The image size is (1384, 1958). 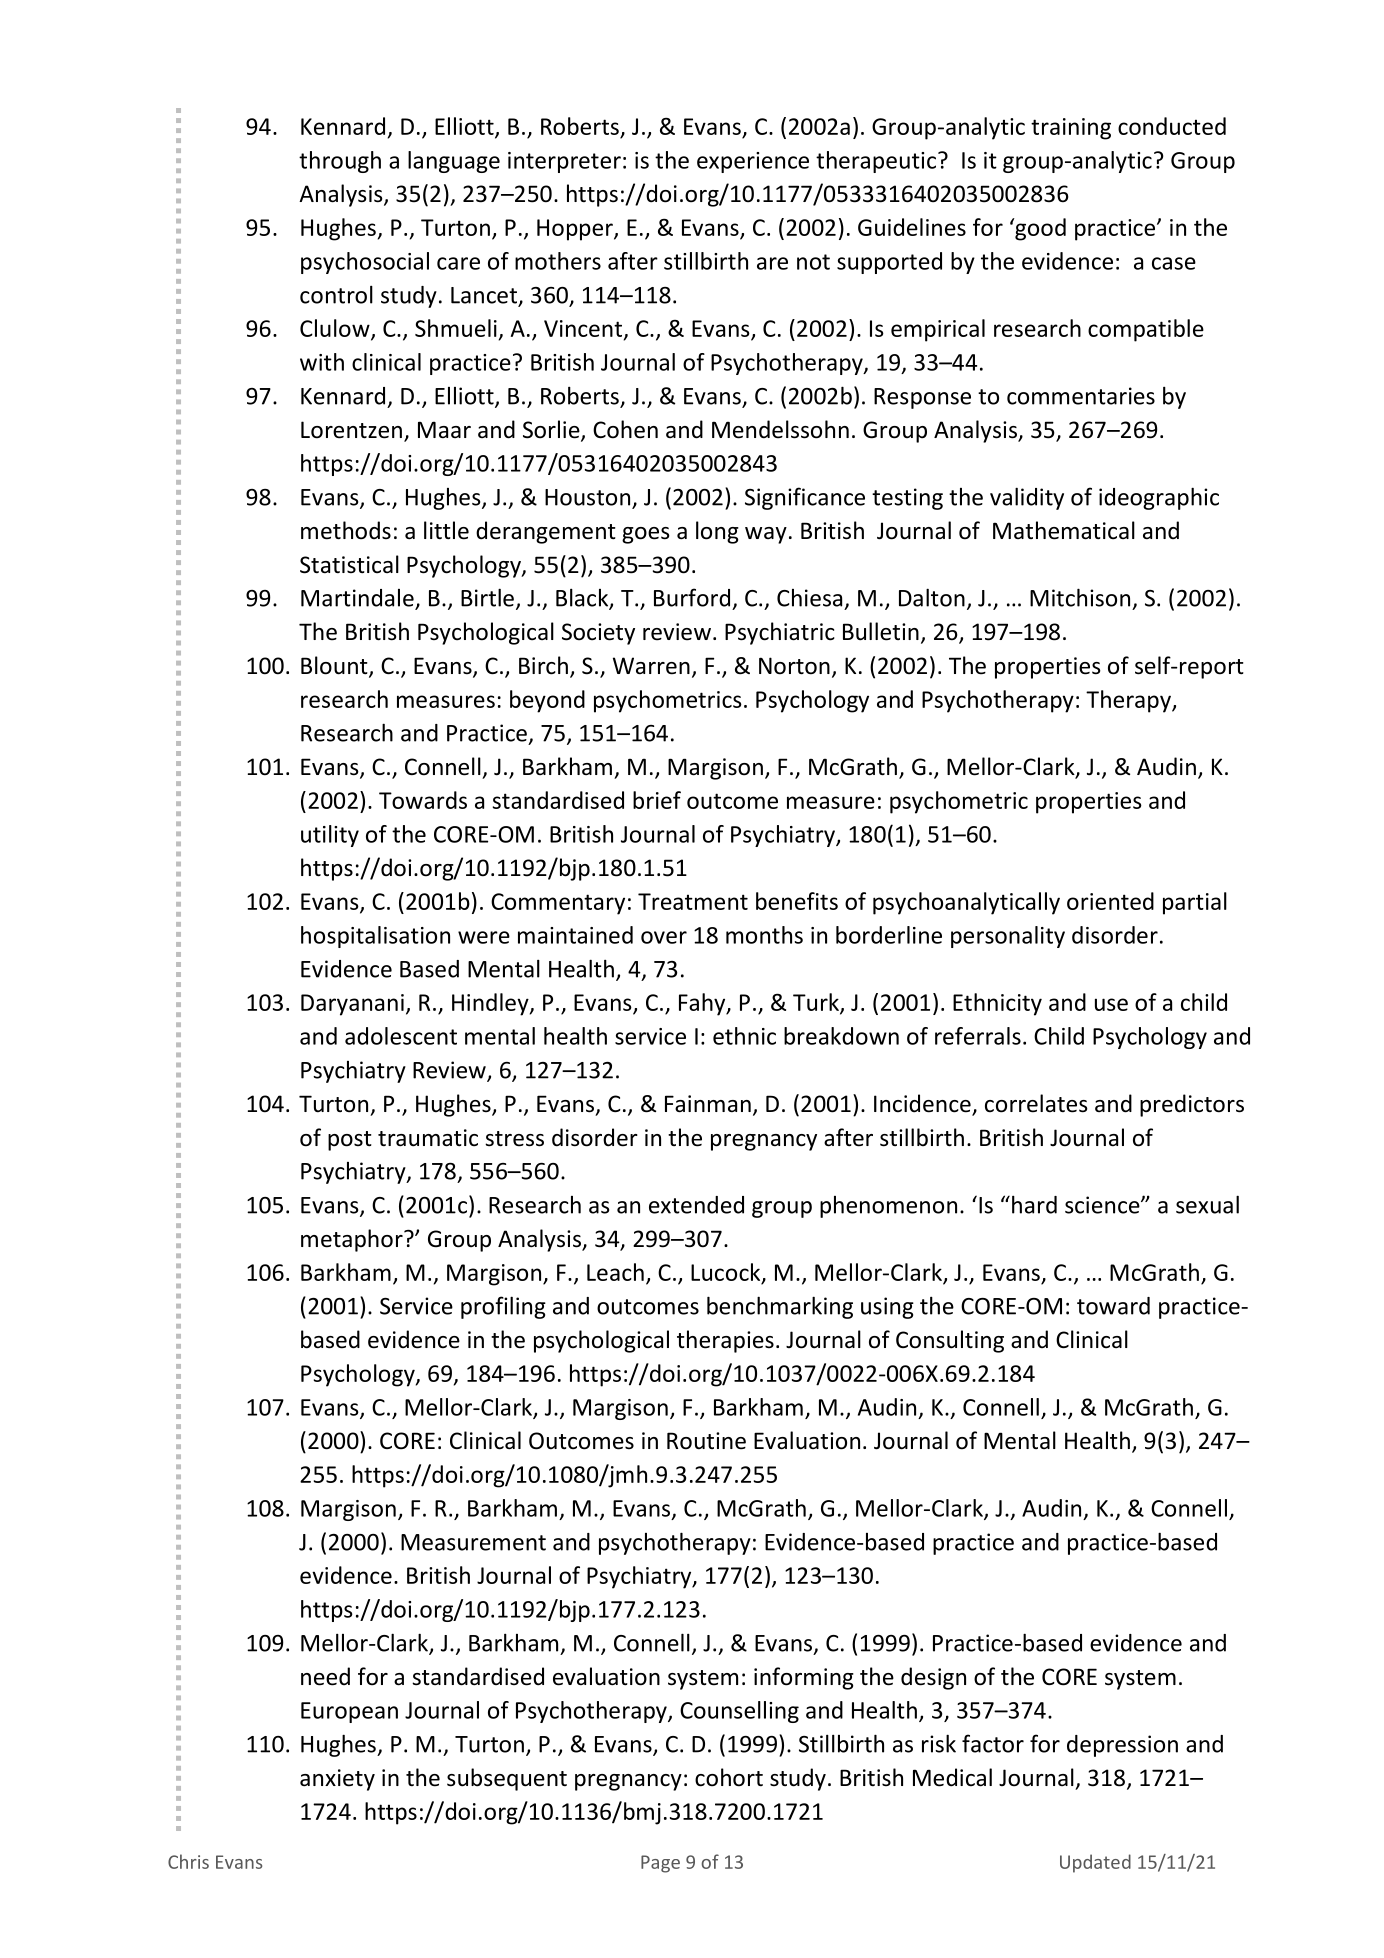 I want to click on use, so click(x=1111, y=1004).
